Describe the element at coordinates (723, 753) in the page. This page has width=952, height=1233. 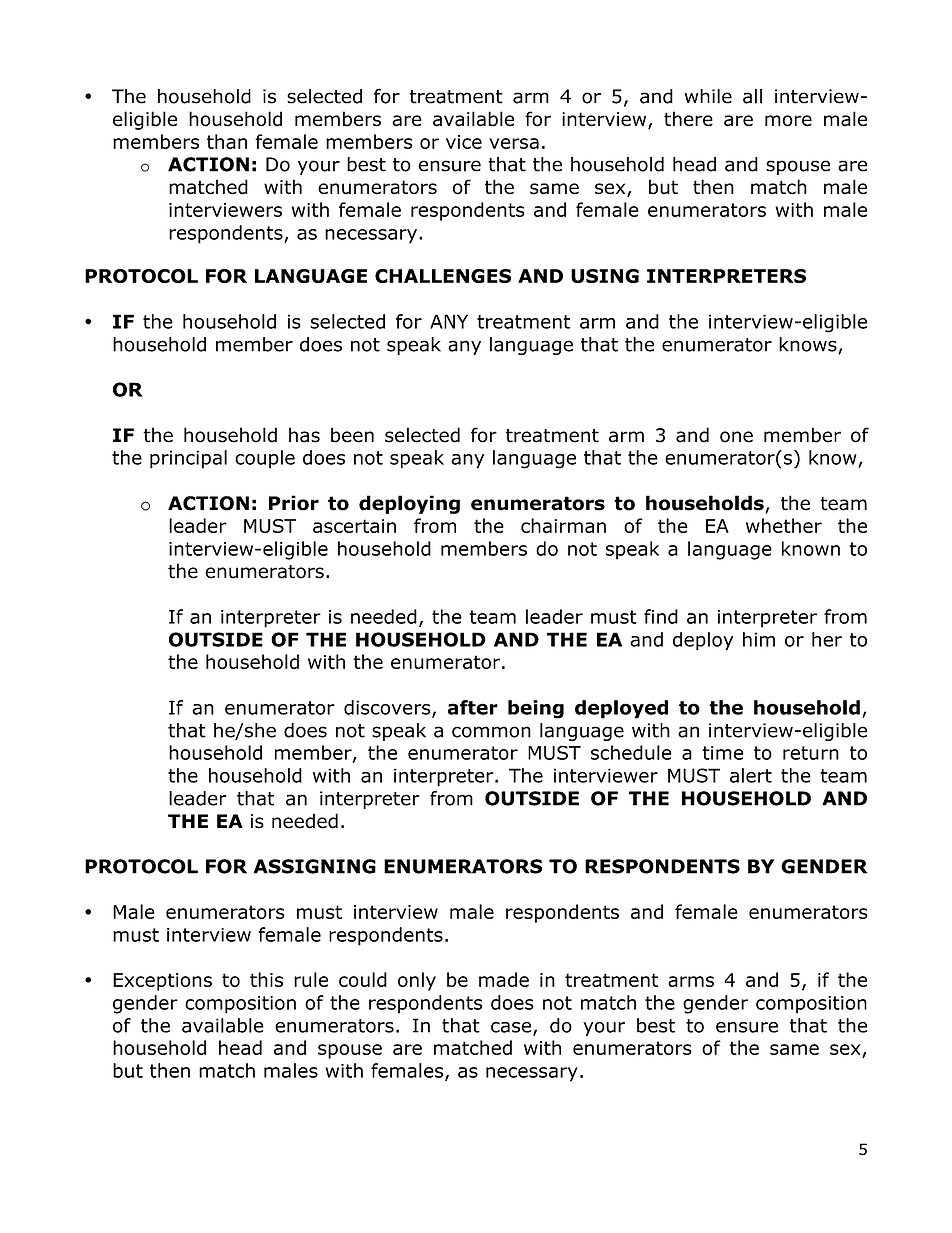
I see `time` at that location.
